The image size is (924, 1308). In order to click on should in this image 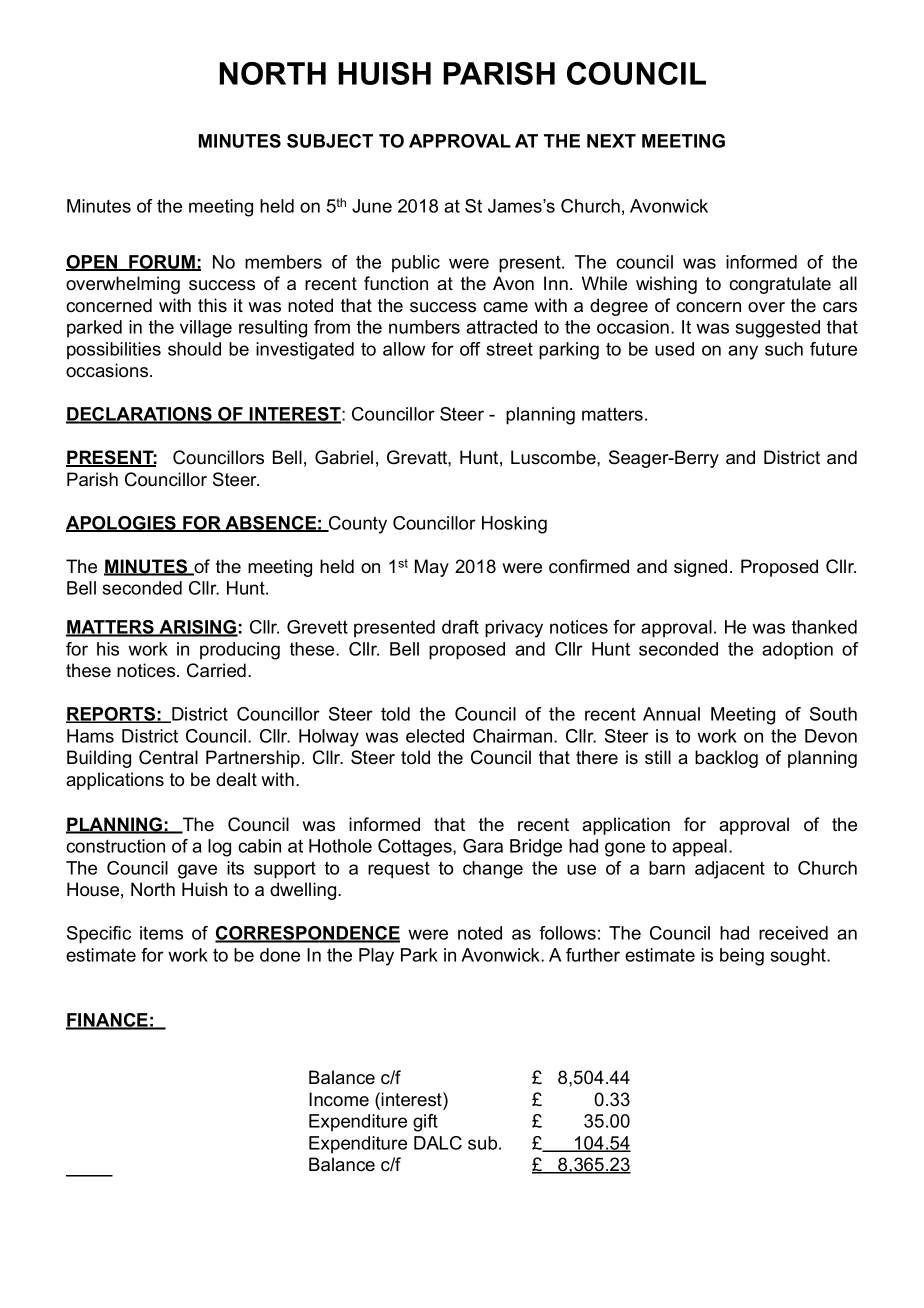, I will do `click(194, 349)`.
